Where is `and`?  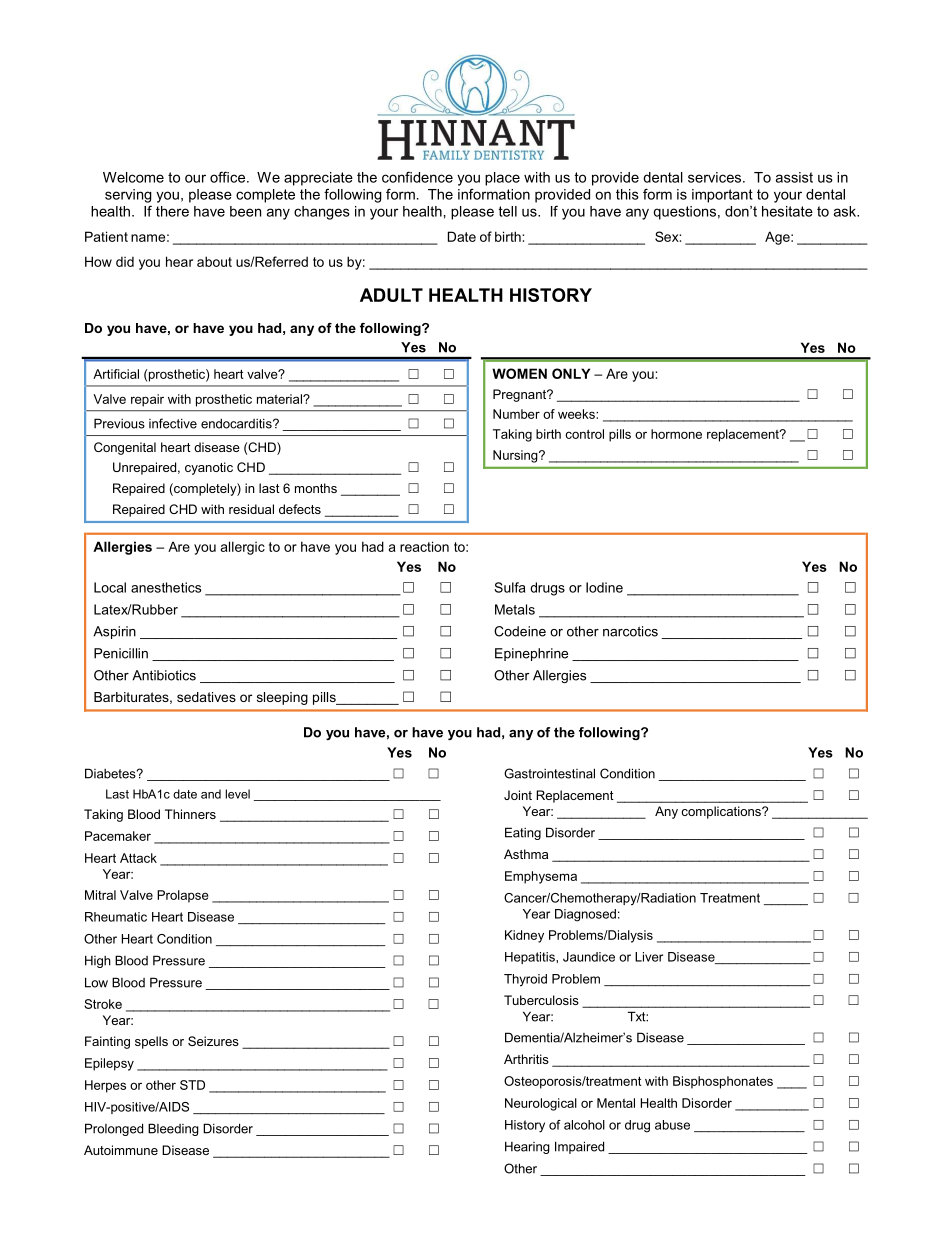
and is located at coordinates (211, 794).
